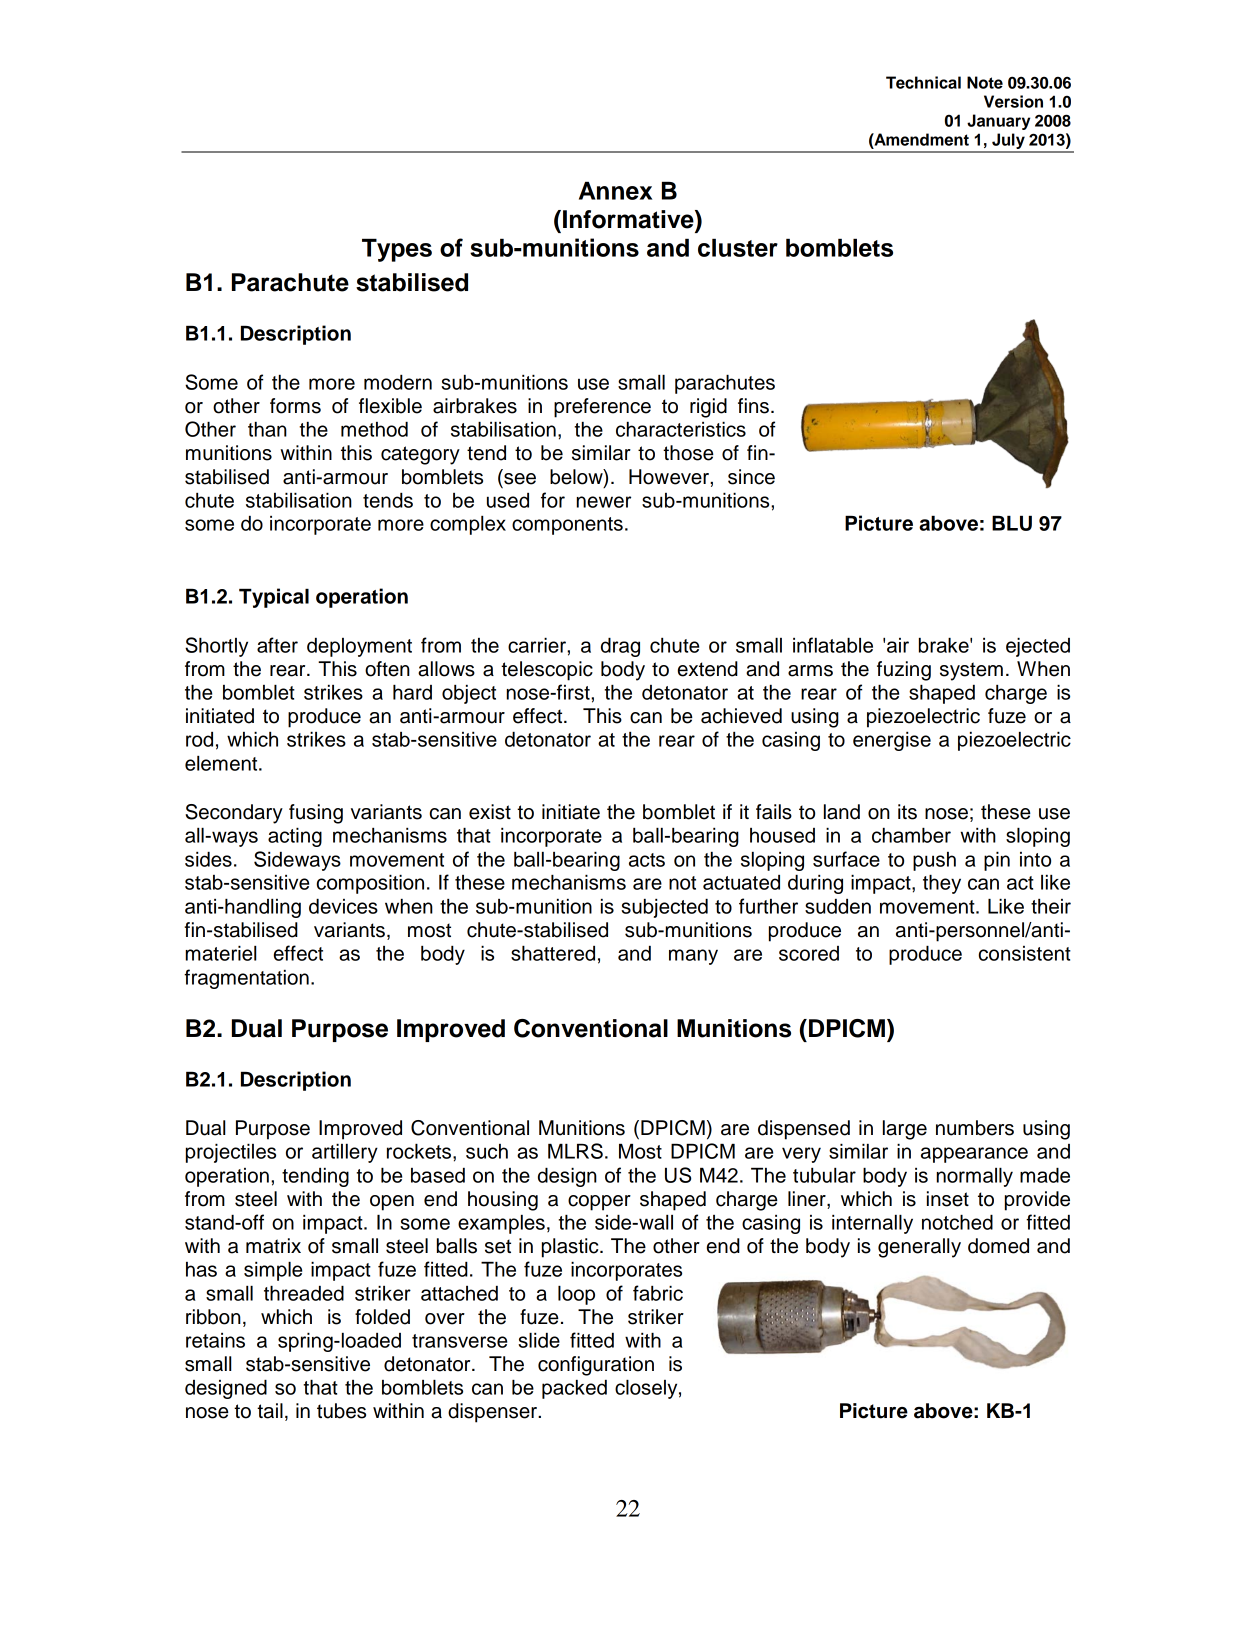  Describe the element at coordinates (397, 250) in the screenshot. I see `Types` at that location.
